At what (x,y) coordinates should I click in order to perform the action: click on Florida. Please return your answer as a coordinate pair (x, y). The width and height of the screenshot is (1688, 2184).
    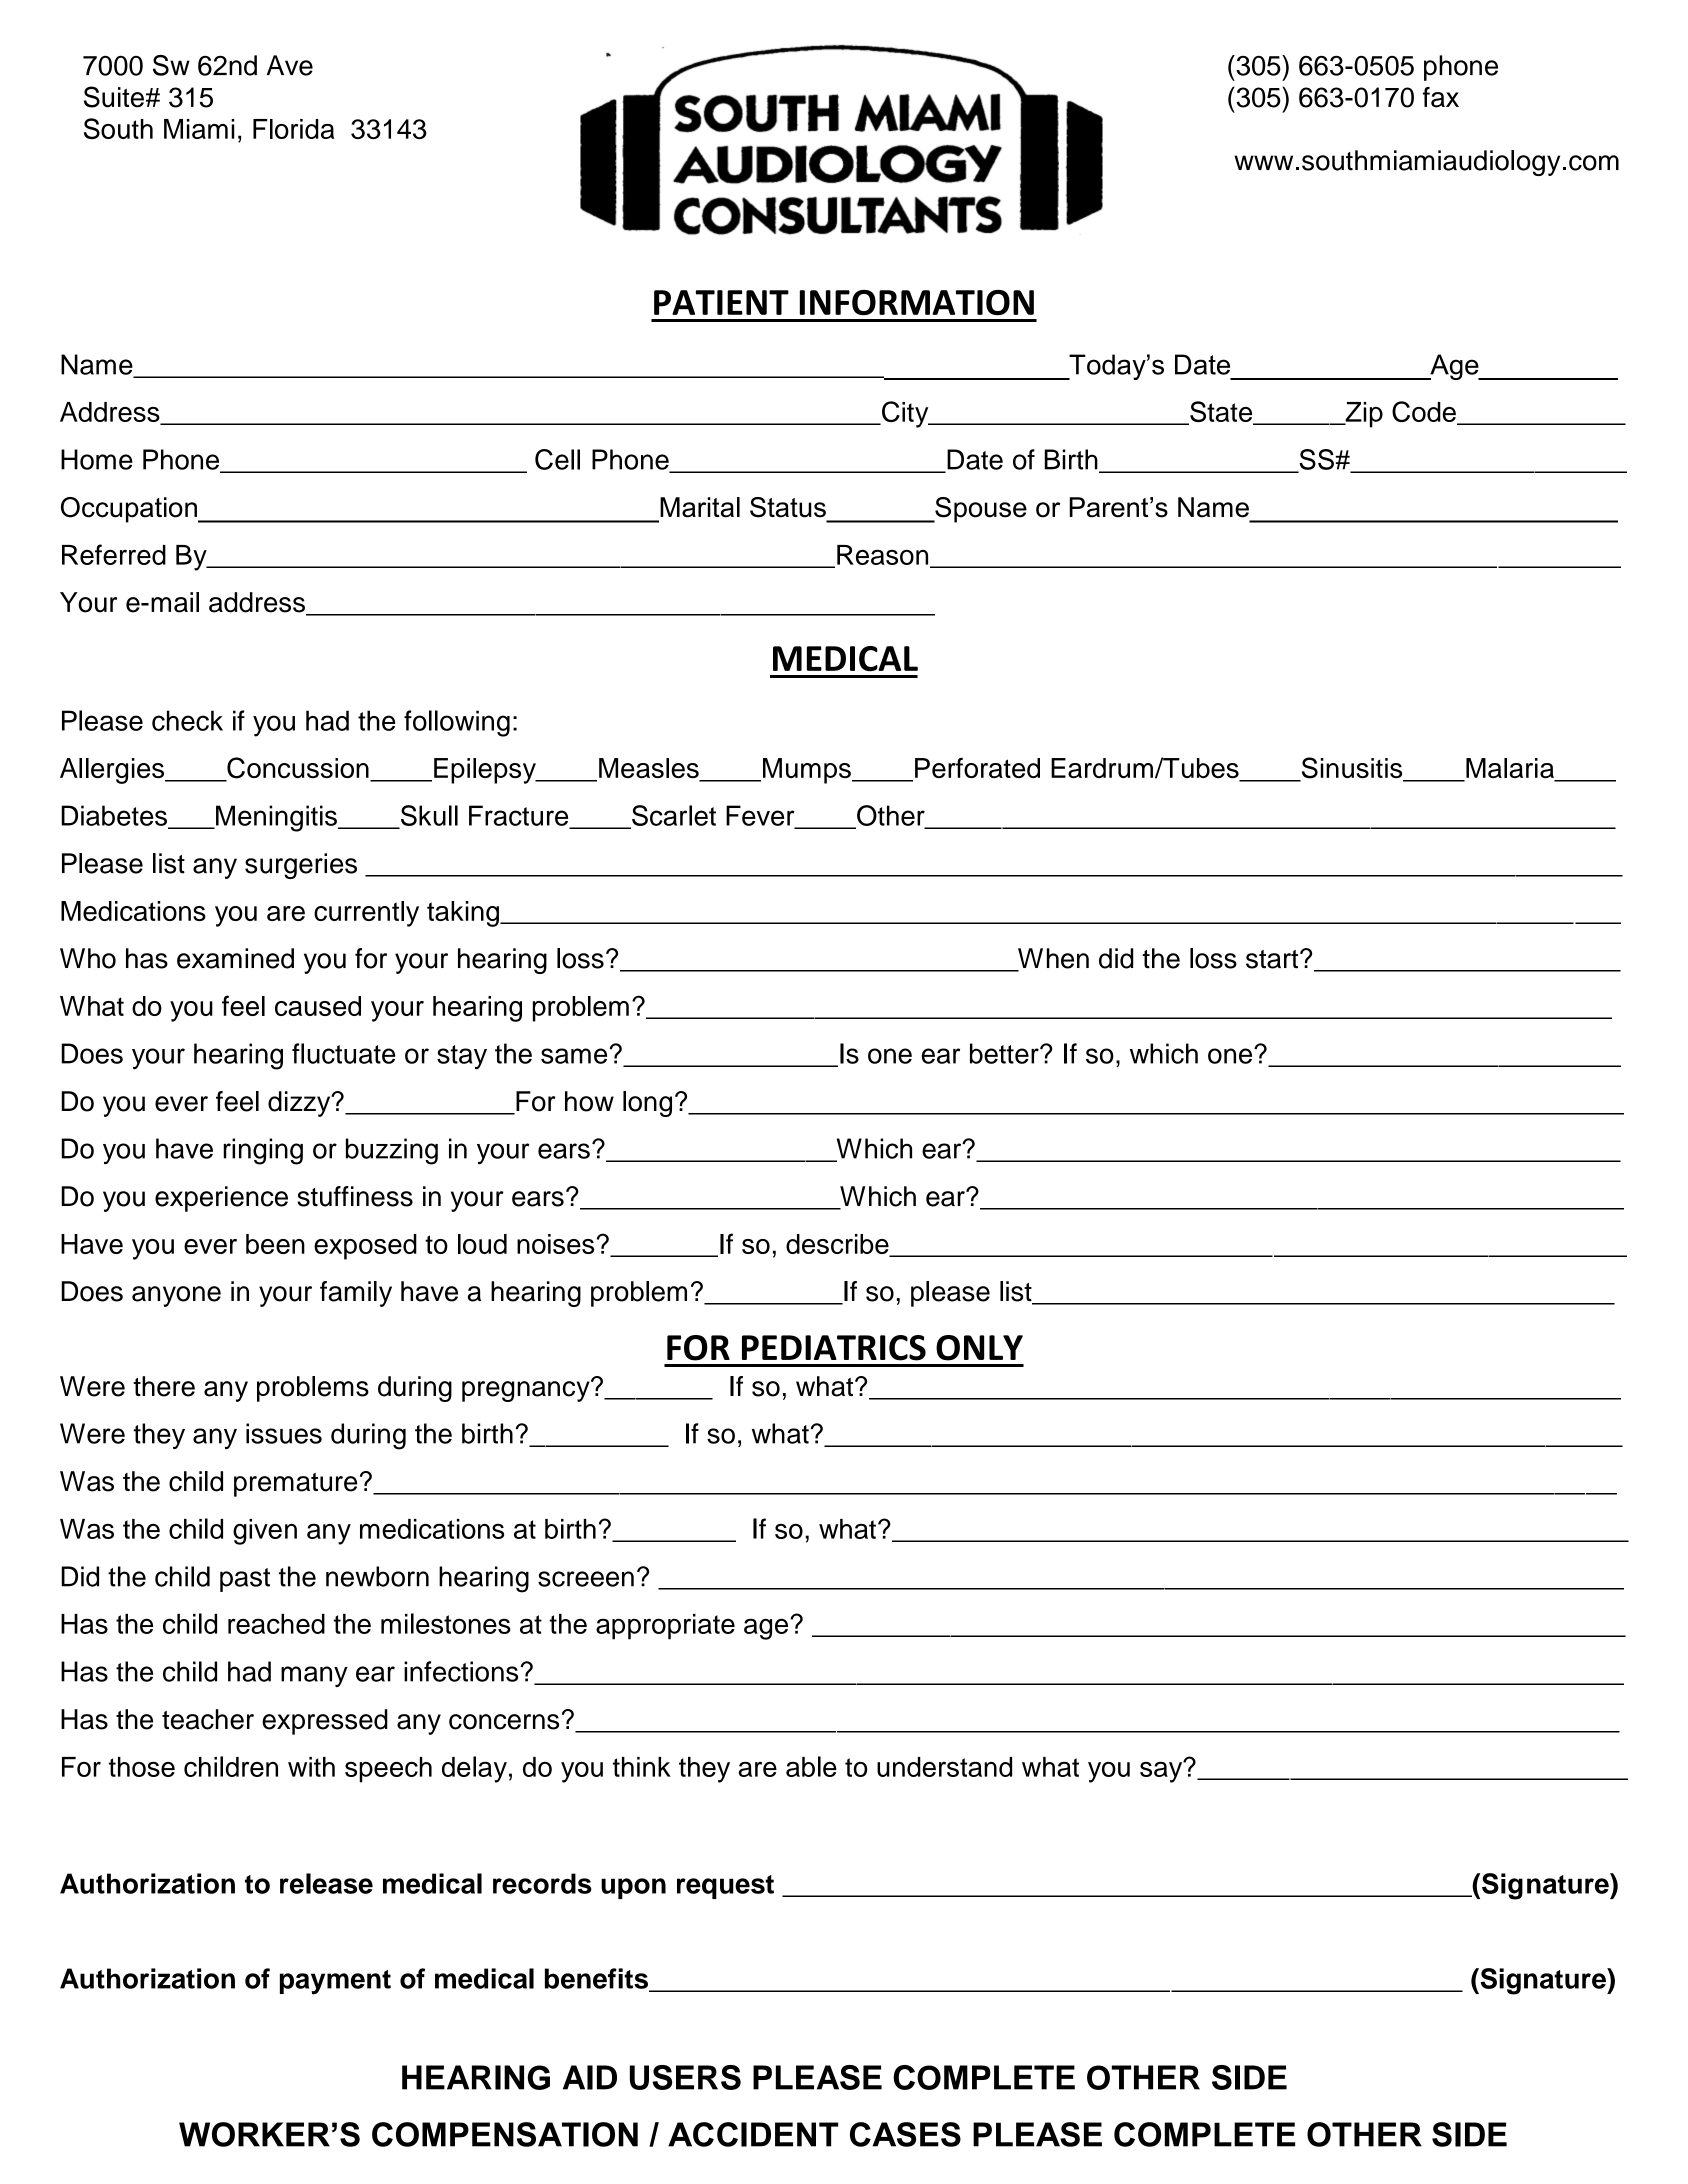
    Looking at the image, I should click on (294, 129).
